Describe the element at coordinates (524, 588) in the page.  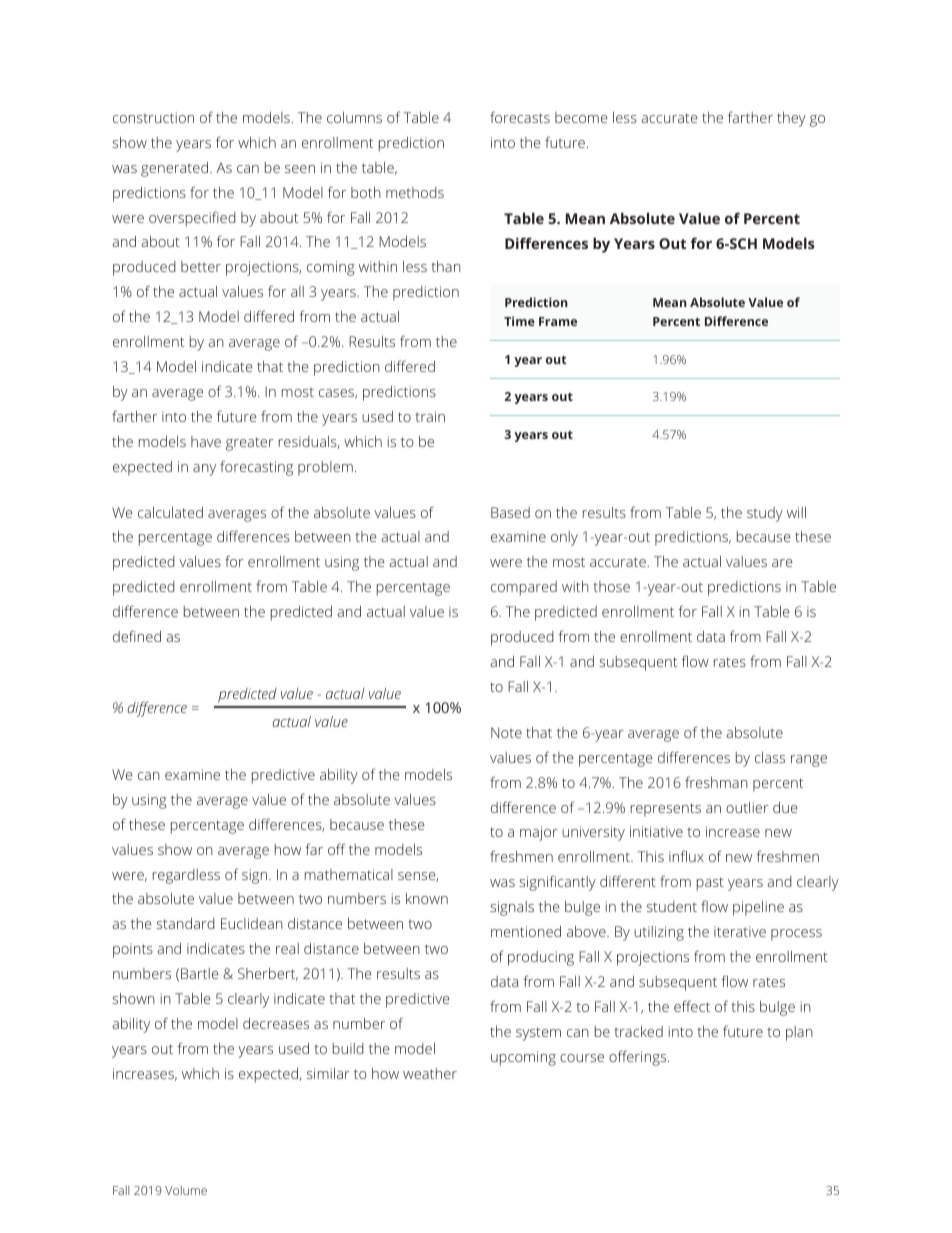
I see `compared` at that location.
